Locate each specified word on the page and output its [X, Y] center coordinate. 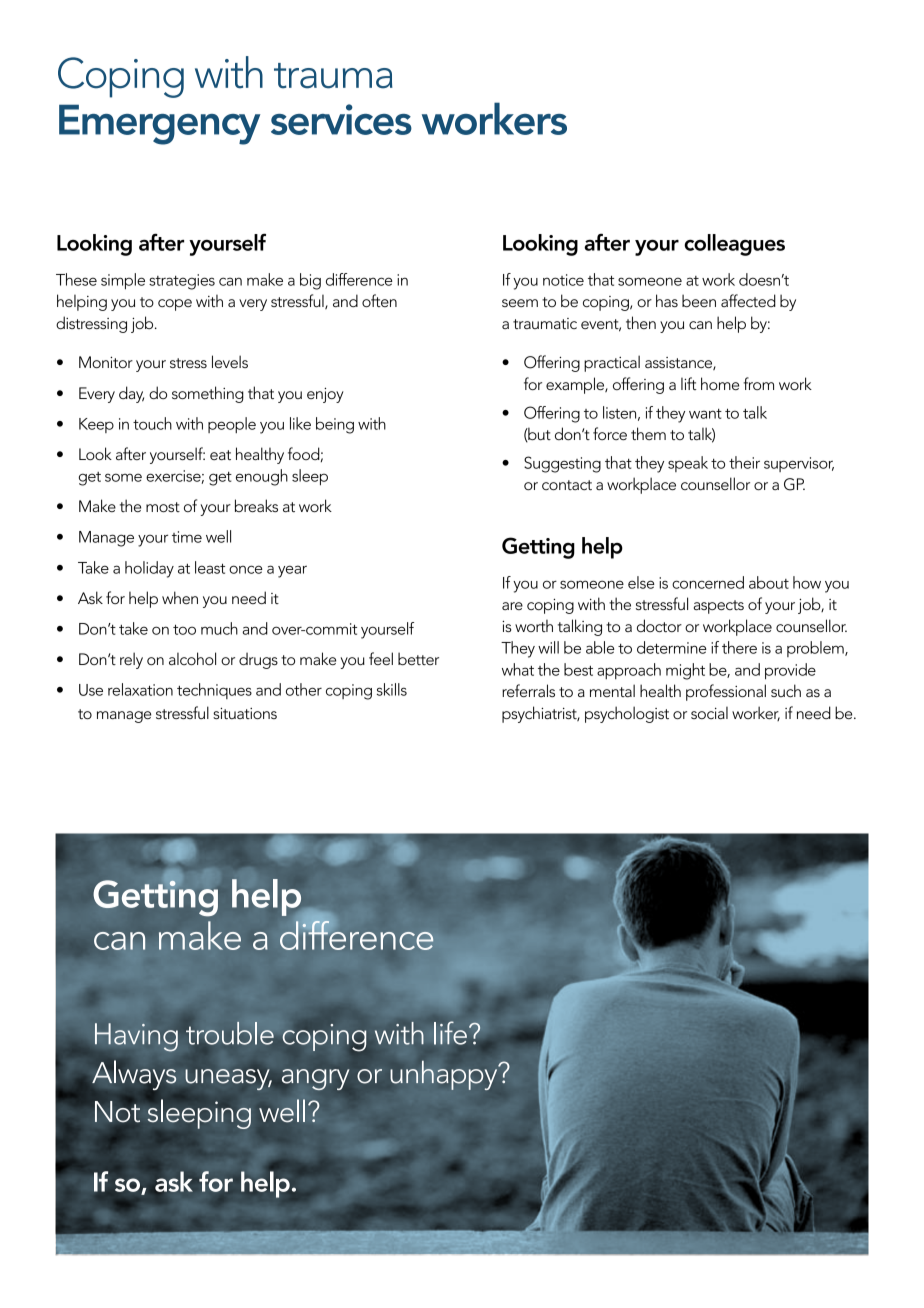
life [450, 1033]
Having [136, 1037]
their [744, 462]
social [709, 713]
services [341, 119]
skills [392, 689]
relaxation [140, 689]
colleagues [734, 245]
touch [152, 423]
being [335, 425]
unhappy [445, 1075]
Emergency [159, 124]
